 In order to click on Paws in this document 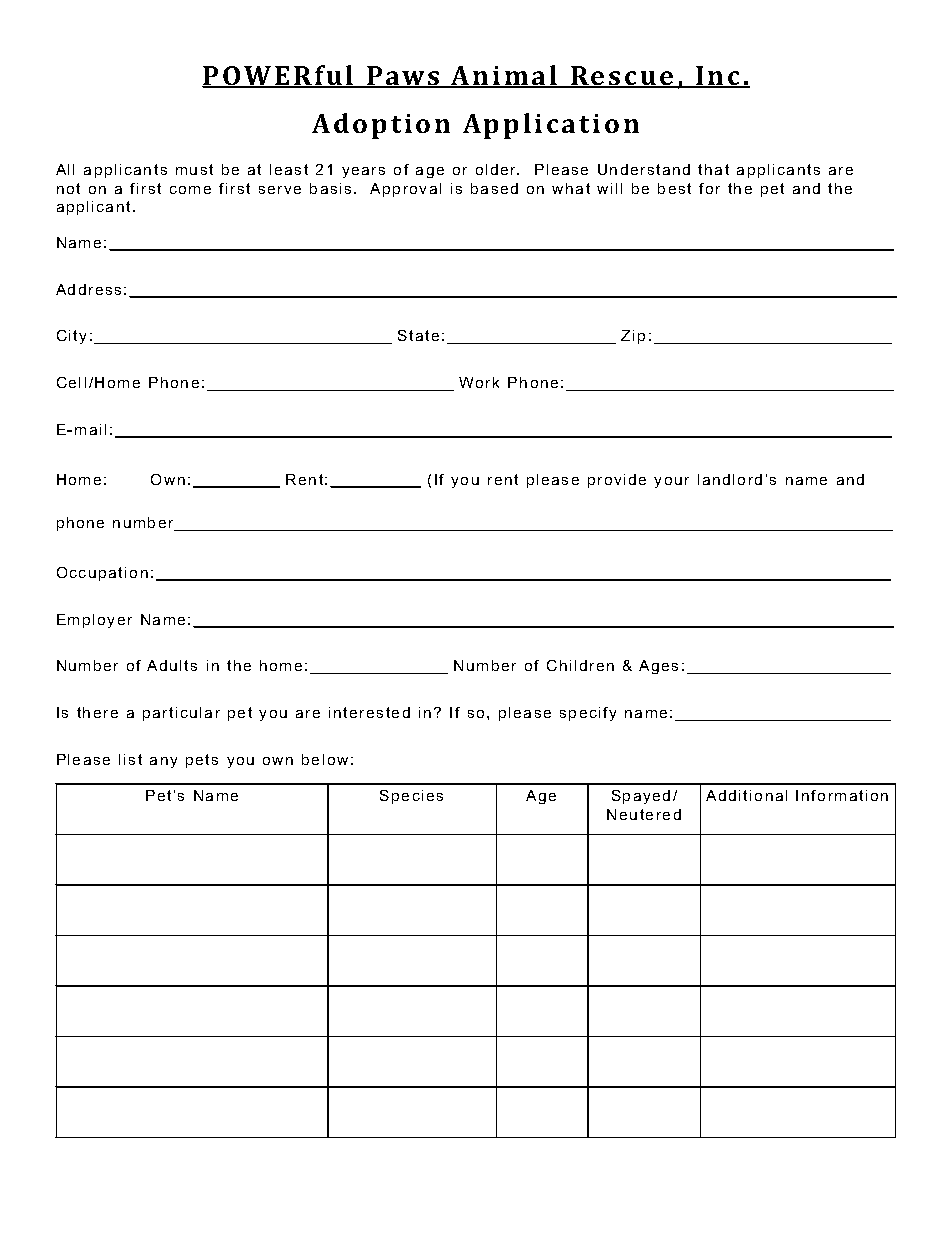, I will do `click(403, 77)`.
